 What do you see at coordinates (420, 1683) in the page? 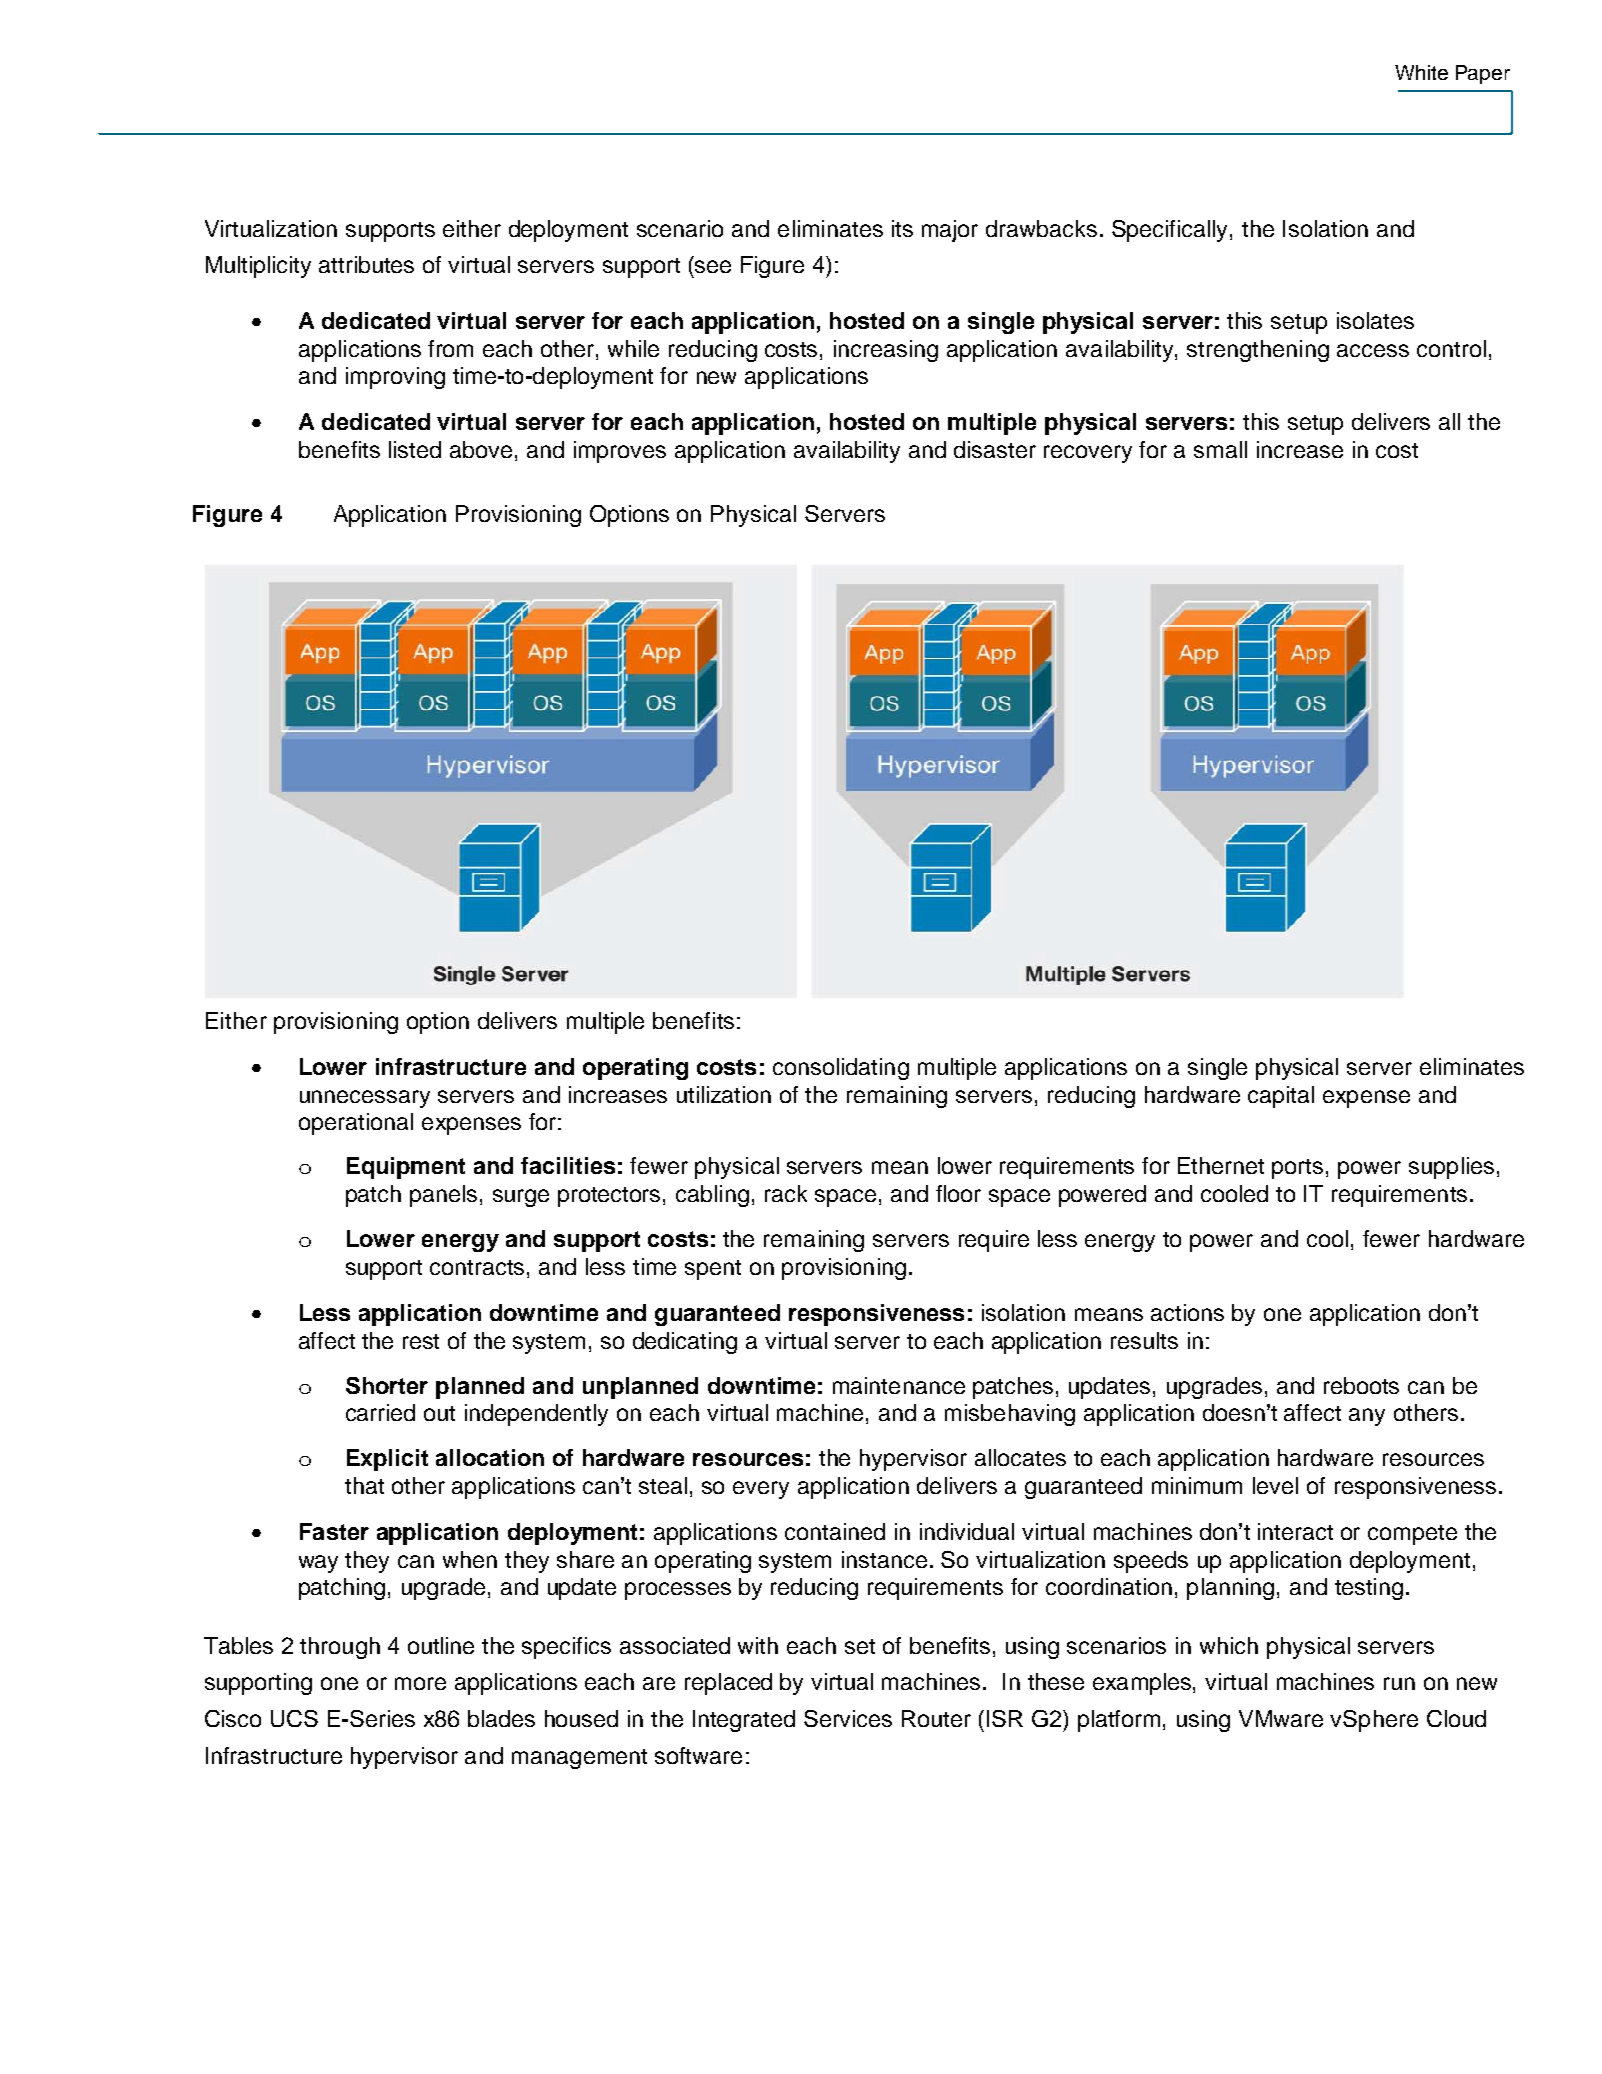
I see `more` at bounding box center [420, 1683].
